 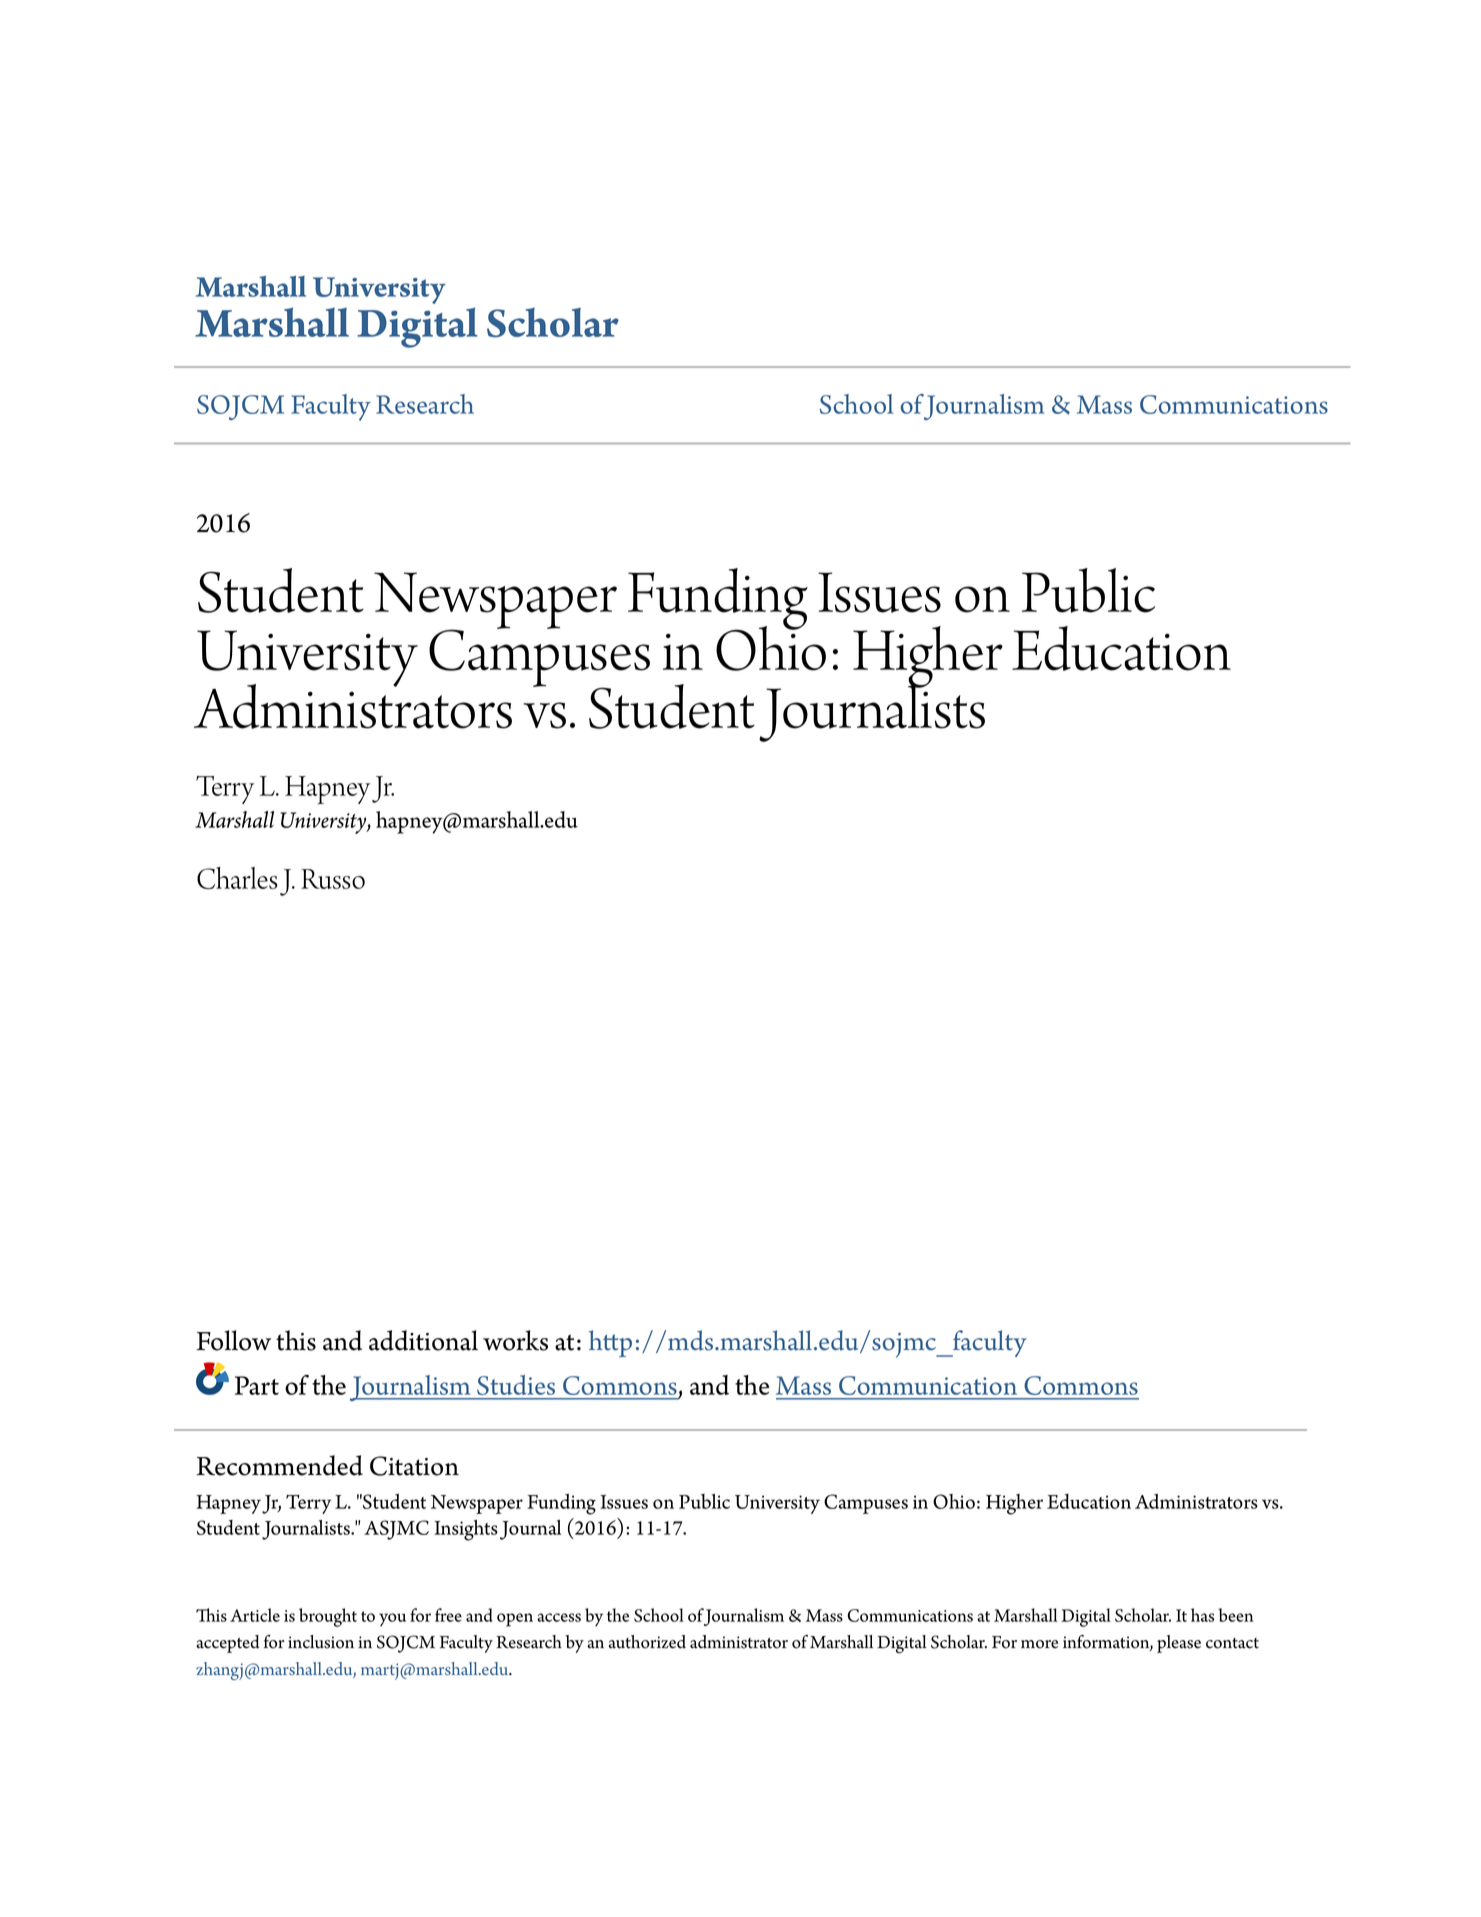 What do you see at coordinates (647, 1642) in the screenshot?
I see `authorized` at bounding box center [647, 1642].
